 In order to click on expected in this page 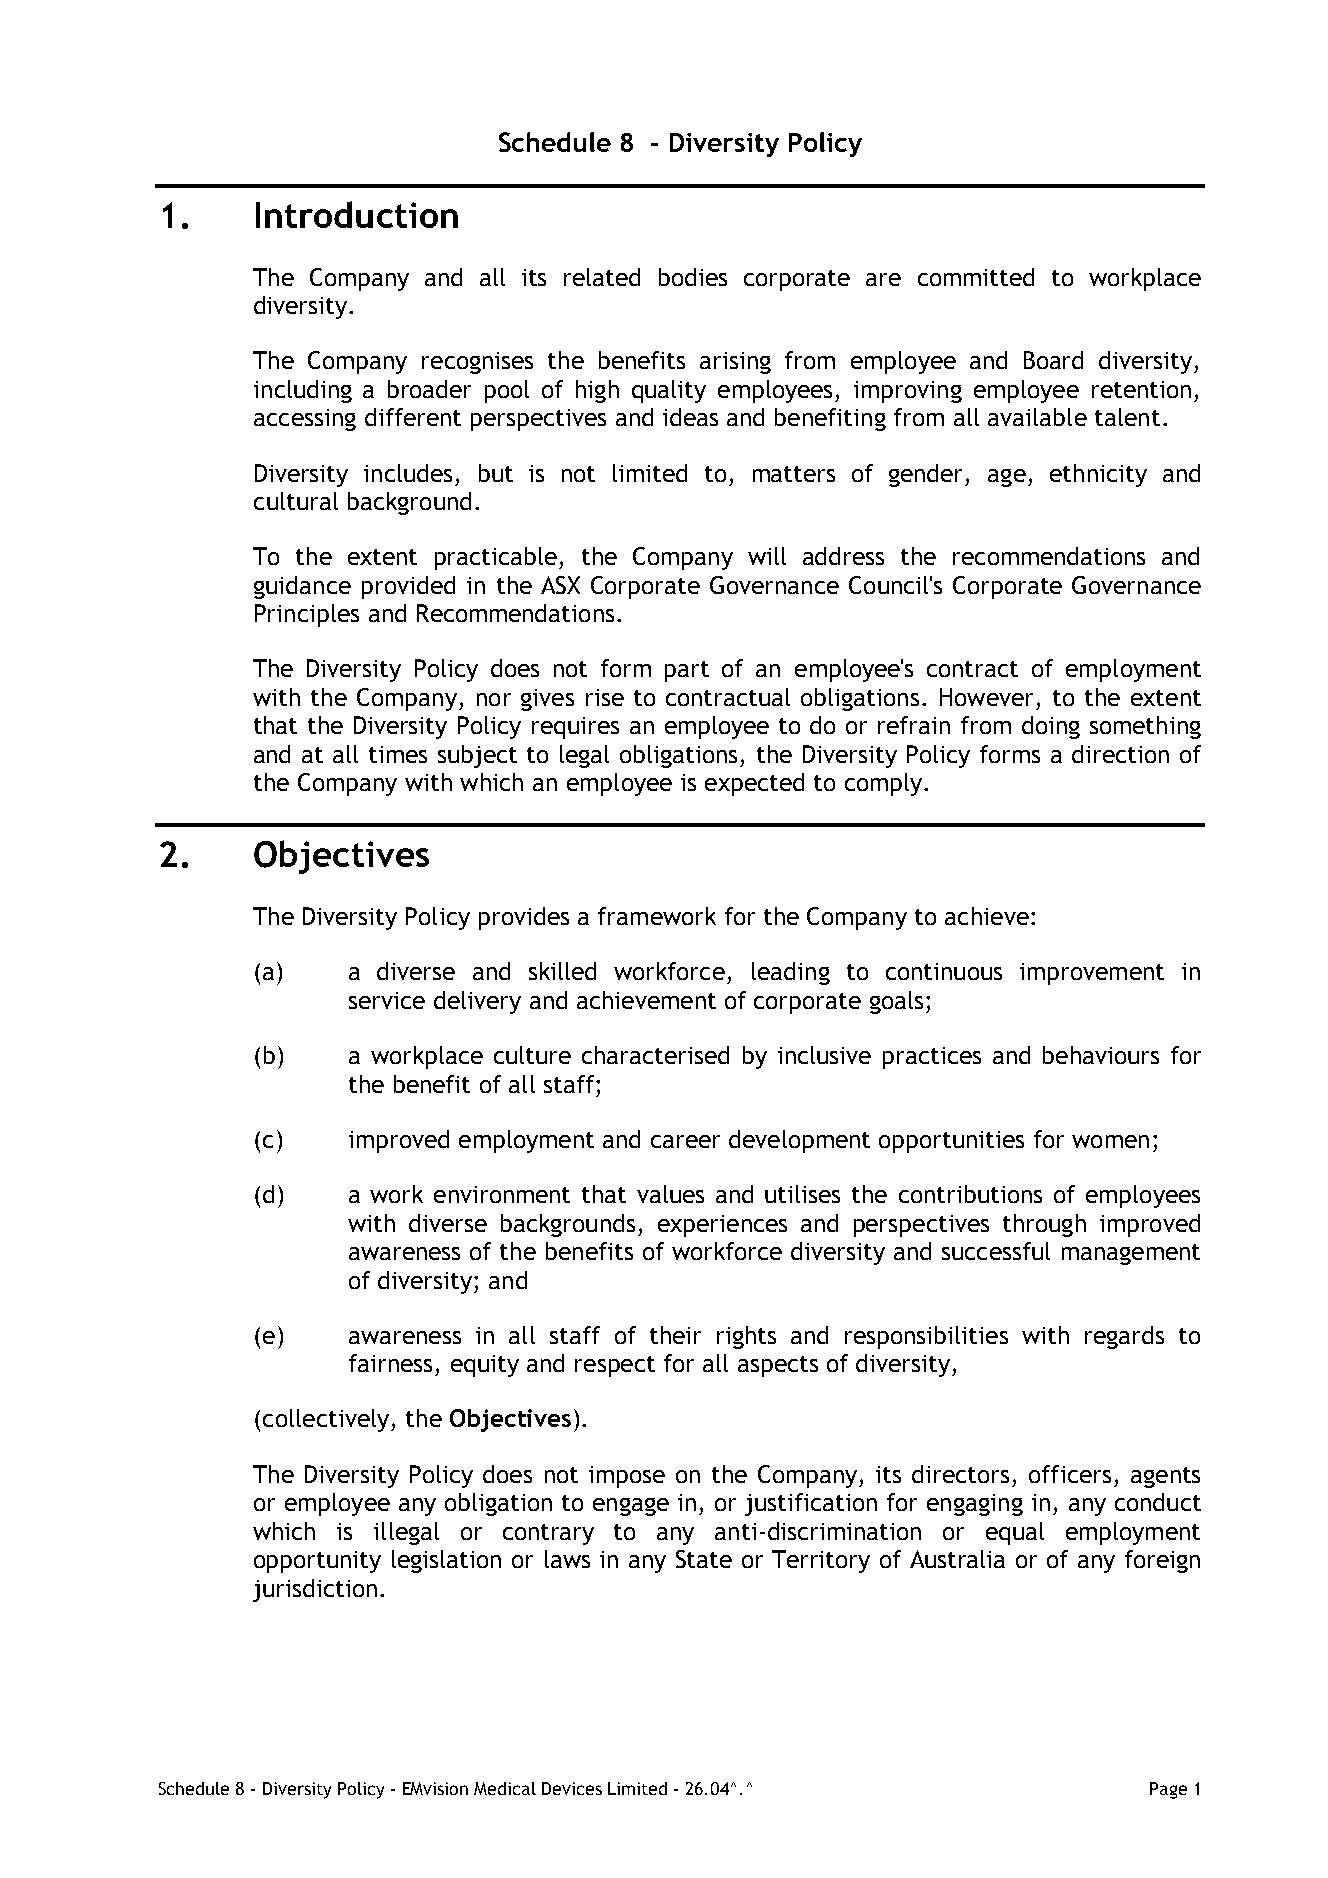, I will do `click(754, 784)`.
